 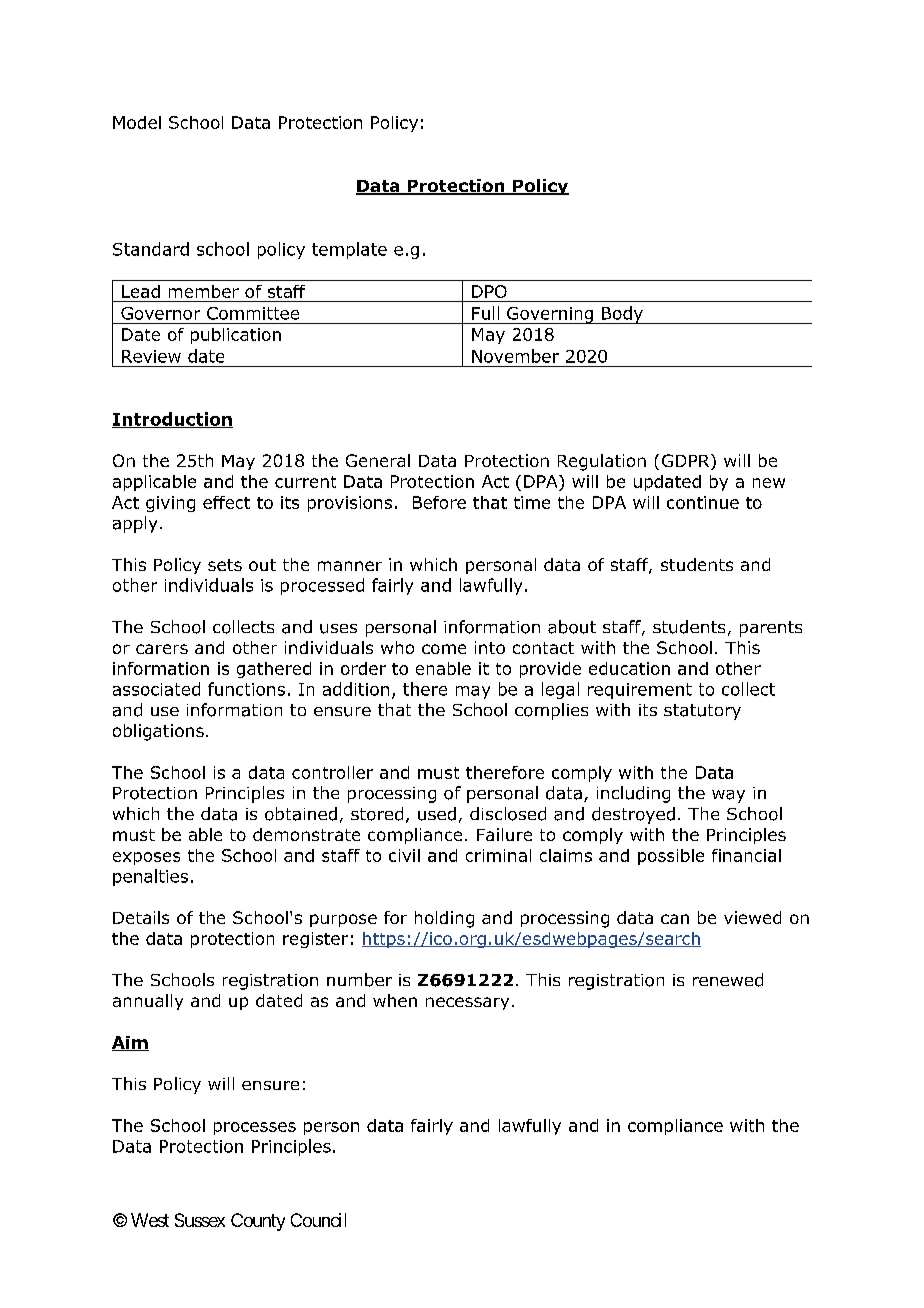 I want to click on Details, so click(x=141, y=917).
